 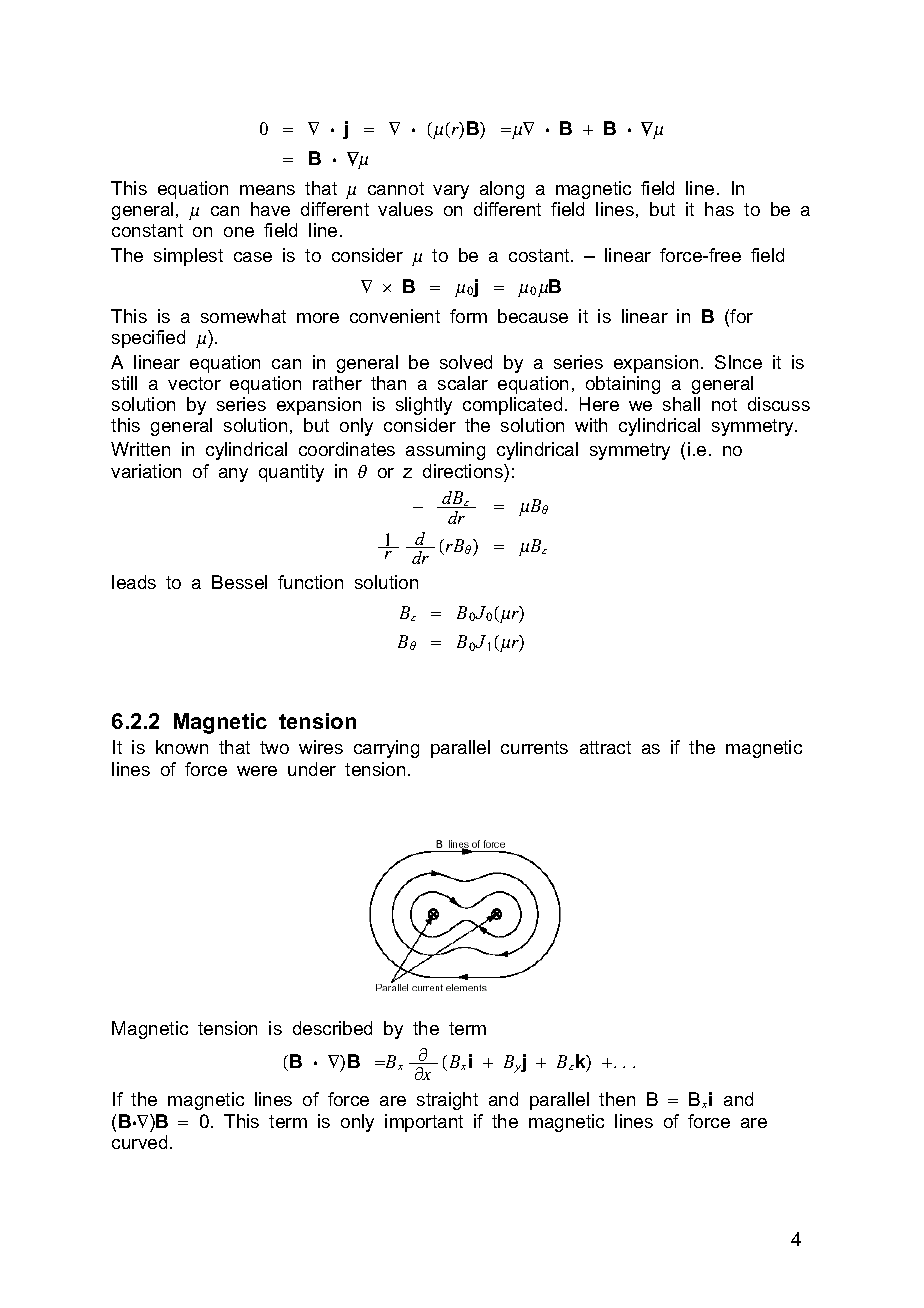 What do you see at coordinates (257, 771) in the screenshot?
I see `were` at bounding box center [257, 771].
